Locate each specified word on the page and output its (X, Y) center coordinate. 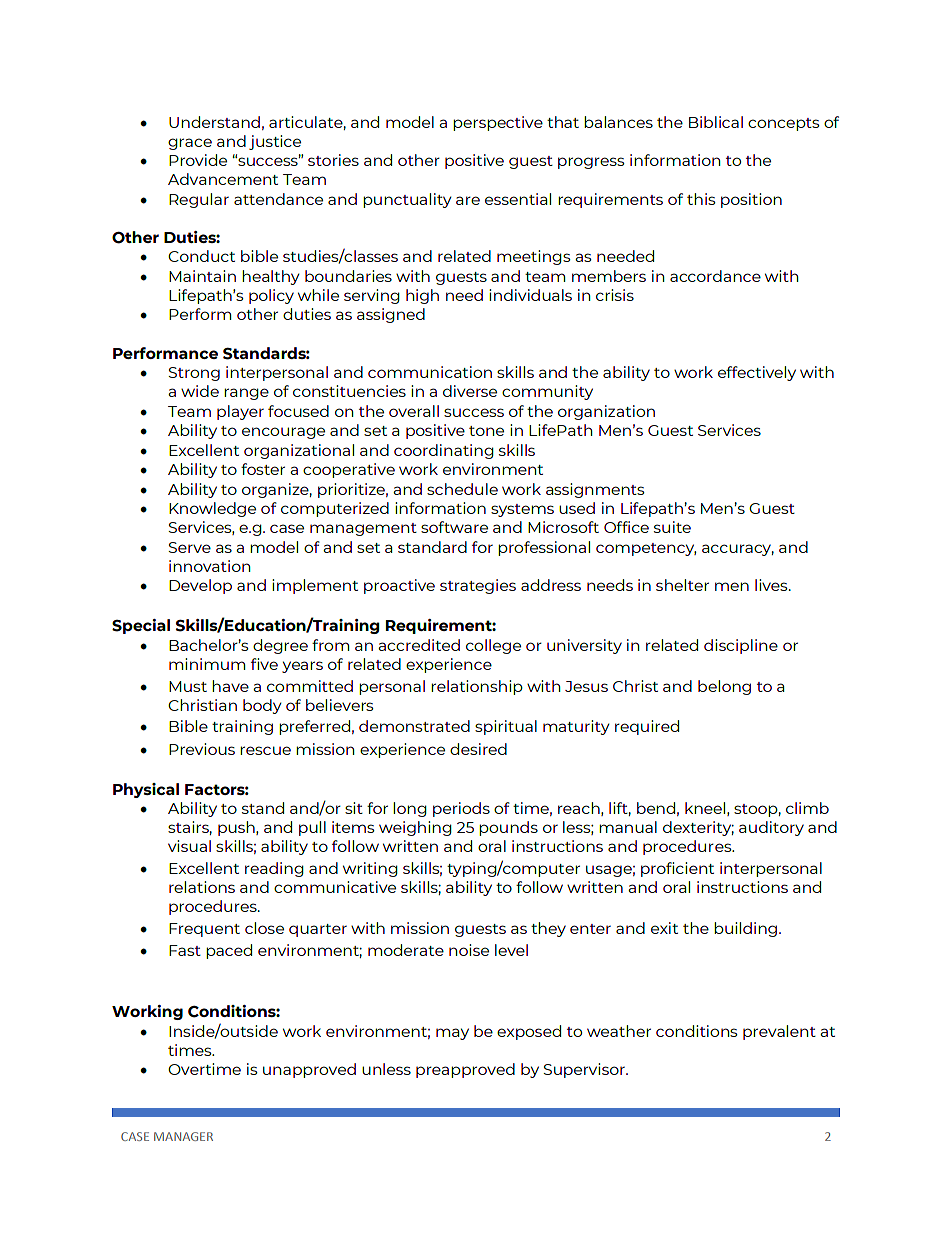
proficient (677, 869)
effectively (757, 373)
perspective (498, 123)
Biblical (716, 122)
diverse (470, 391)
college (493, 646)
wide (200, 391)
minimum (207, 664)
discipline (741, 646)
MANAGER (183, 1136)
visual (189, 846)
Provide (198, 160)
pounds (508, 828)
